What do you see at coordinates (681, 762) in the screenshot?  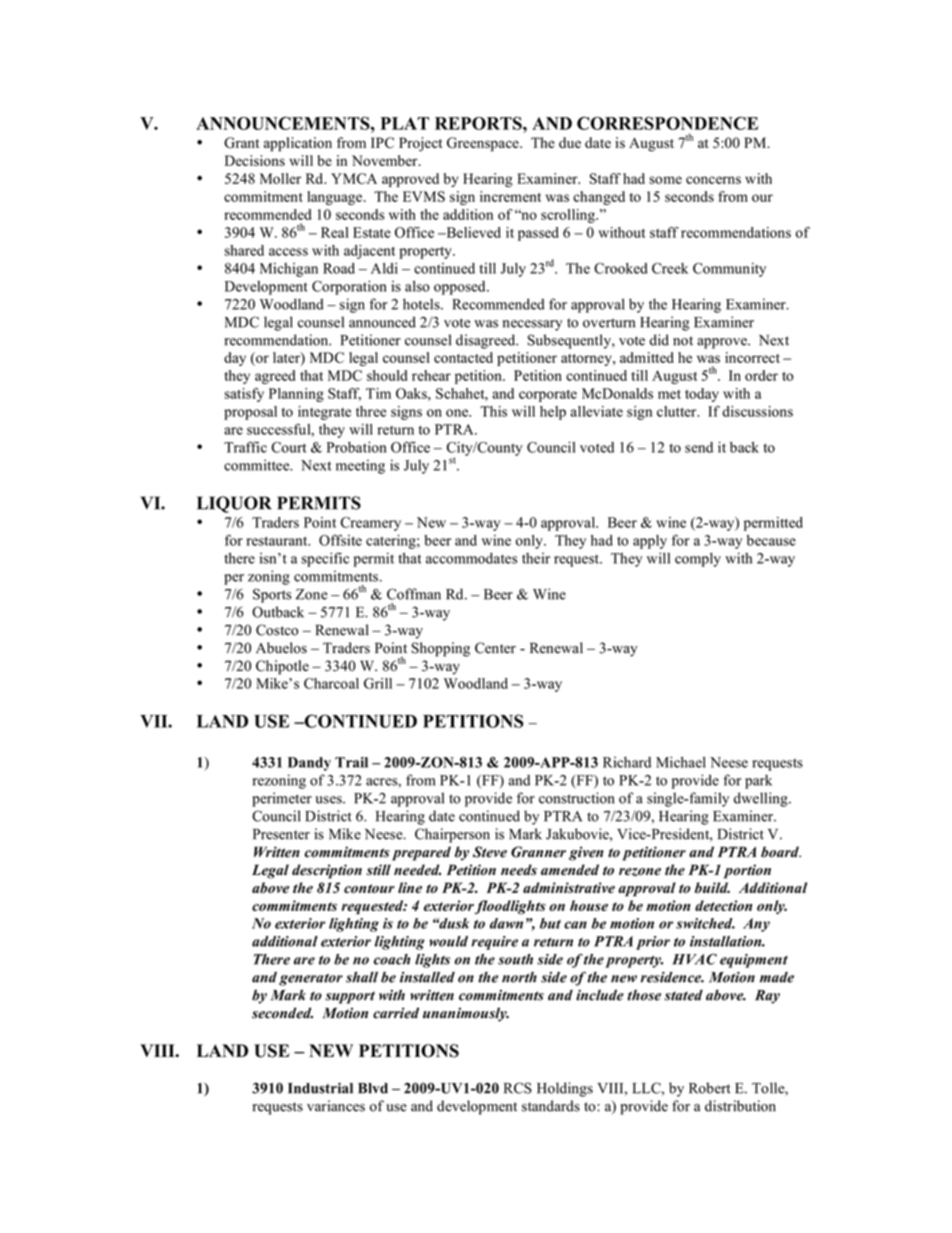 I see `Michael` at bounding box center [681, 762].
